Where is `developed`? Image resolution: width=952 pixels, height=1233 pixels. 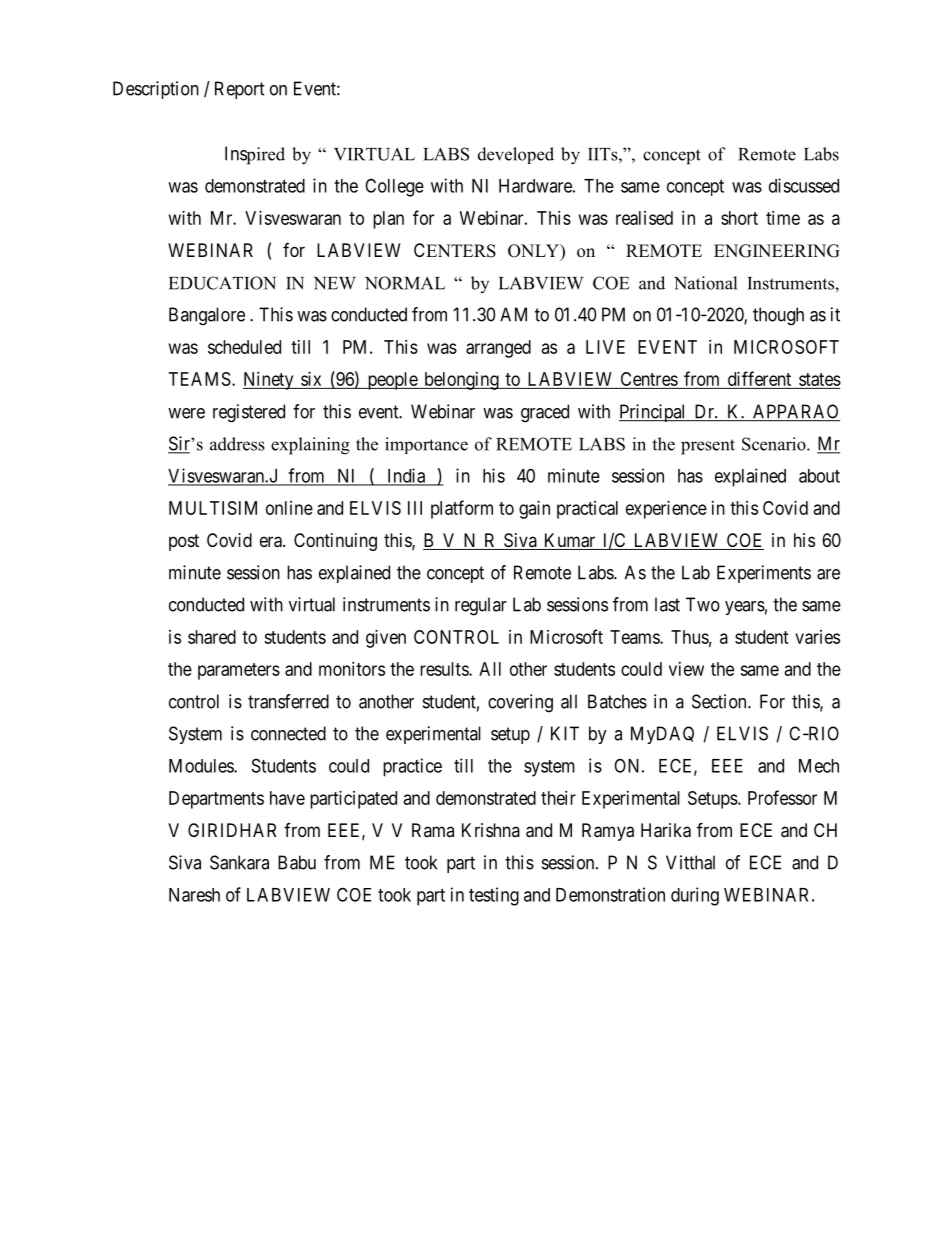
developed is located at coordinates (516, 155).
